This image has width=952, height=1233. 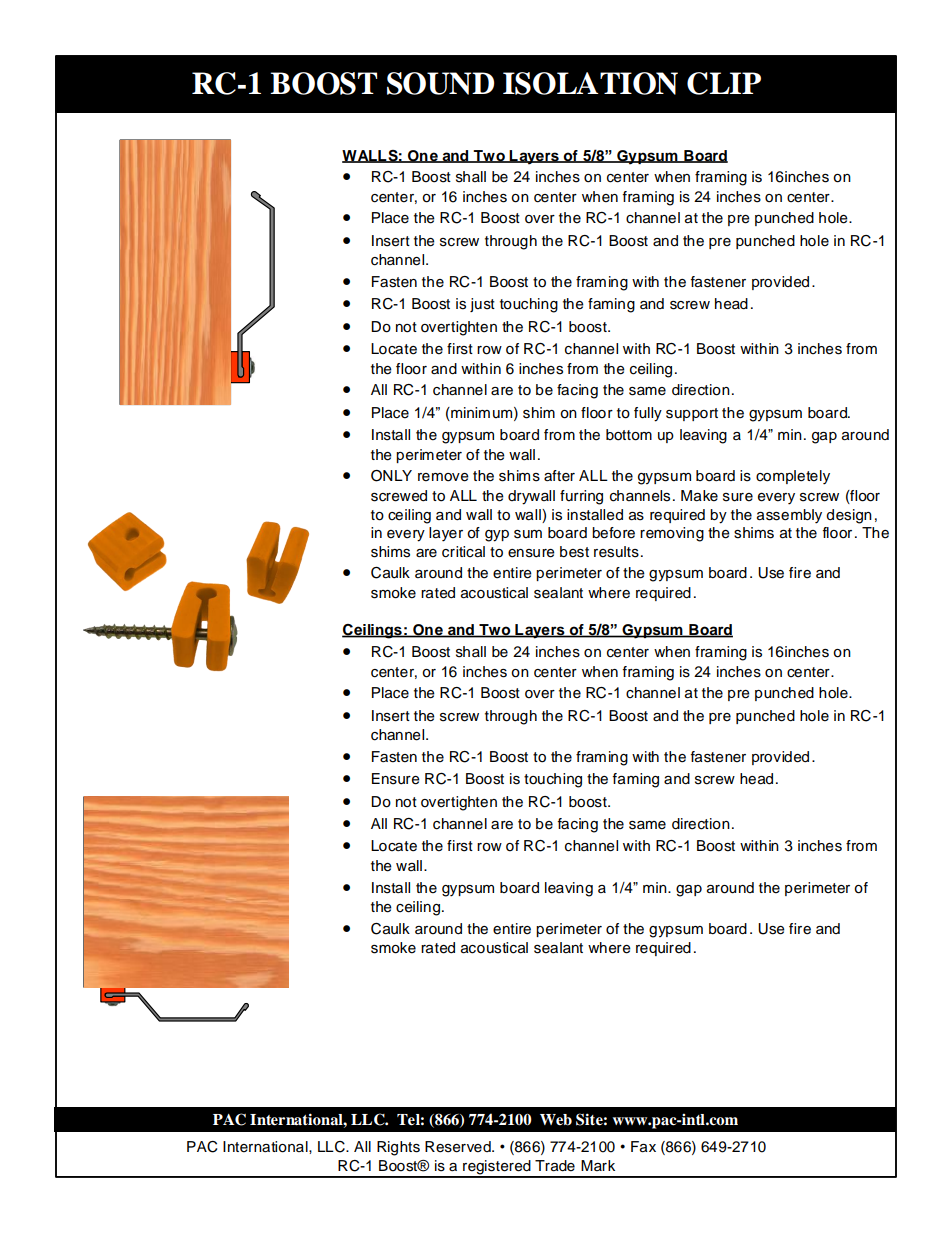 I want to click on Reserved, so click(x=459, y=1147).
